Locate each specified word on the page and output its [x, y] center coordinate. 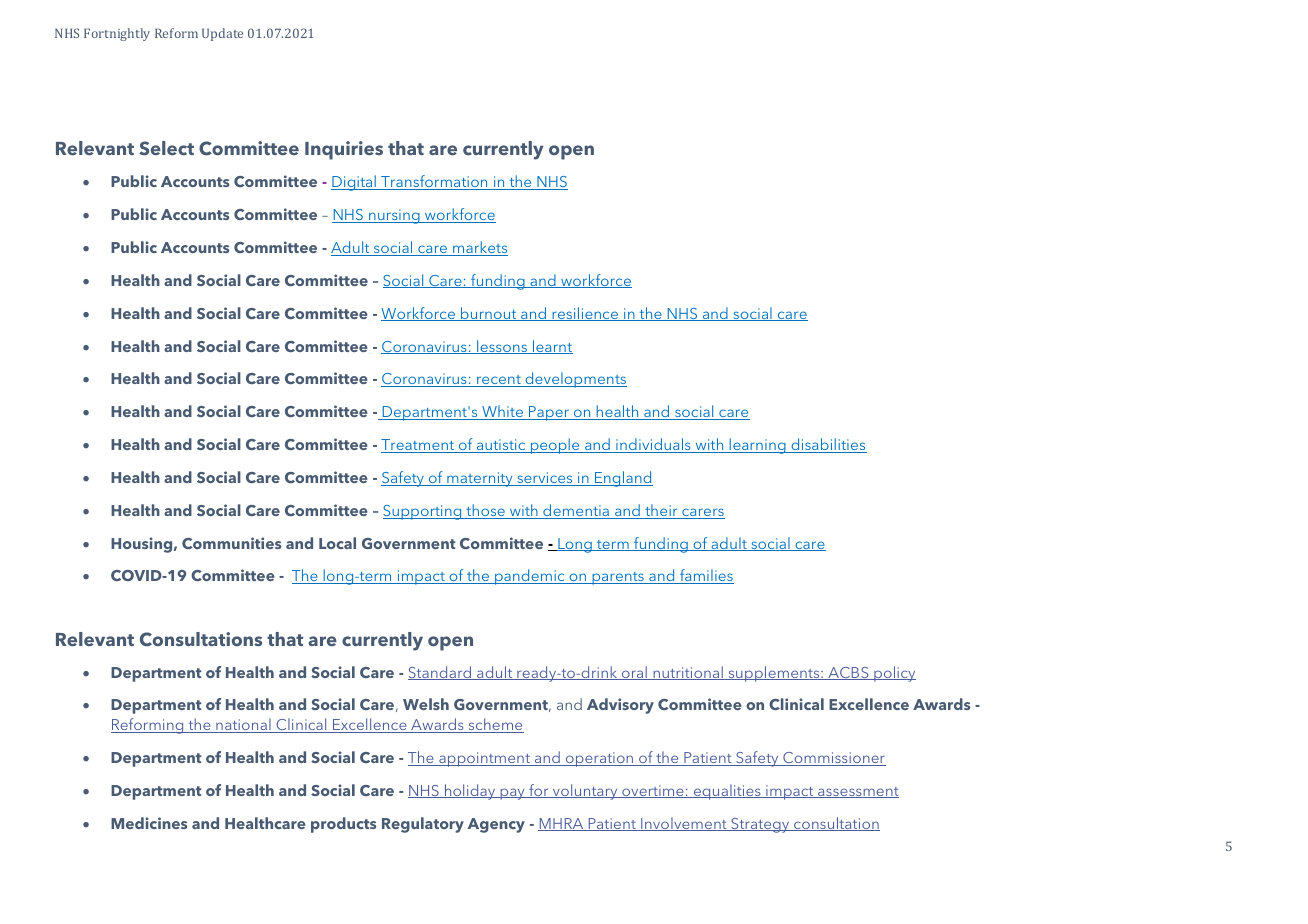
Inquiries [344, 150]
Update [222, 34]
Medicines [149, 823]
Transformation [434, 182]
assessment [857, 792]
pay [512, 794]
